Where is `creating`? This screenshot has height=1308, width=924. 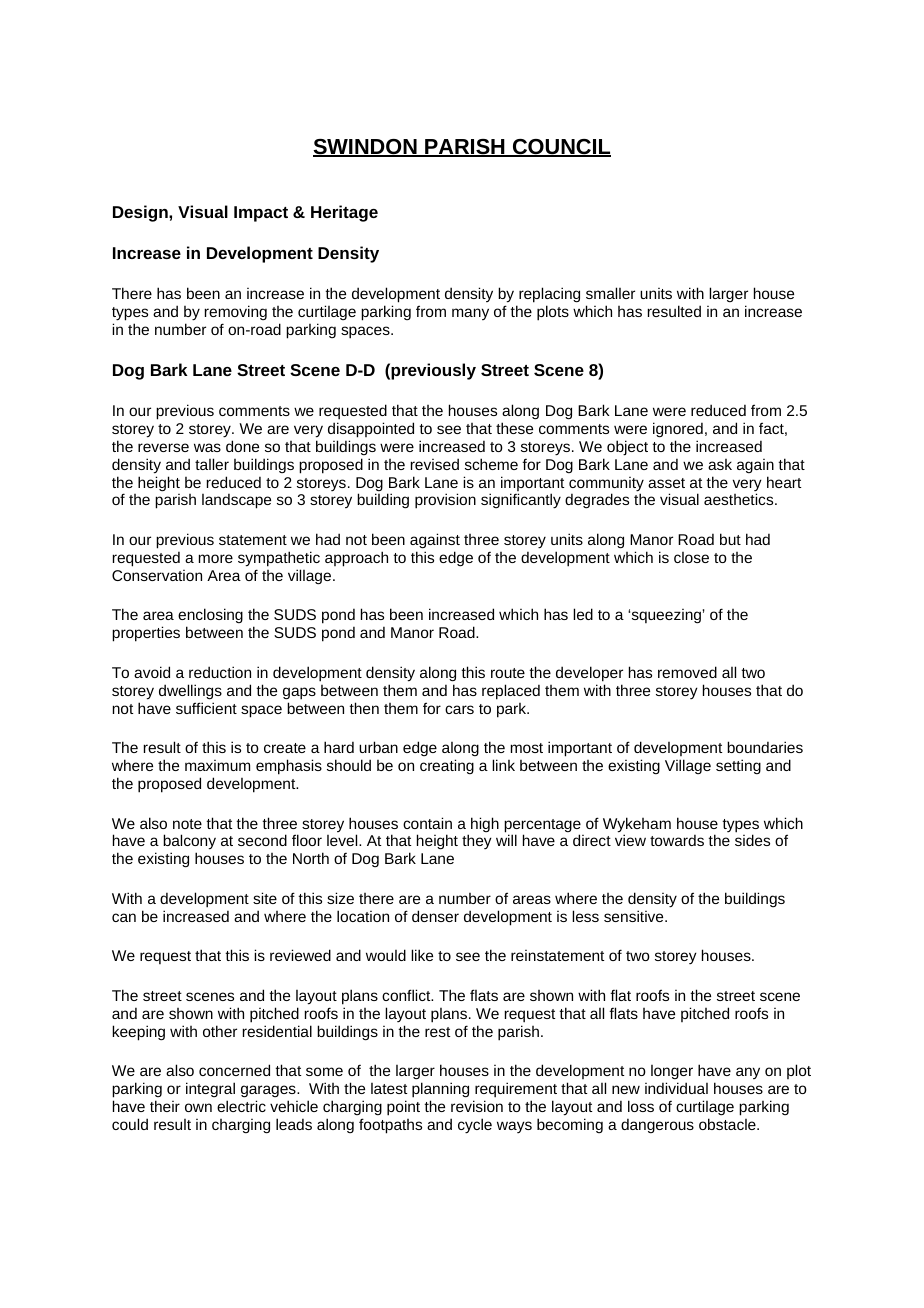 creating is located at coordinates (447, 766).
